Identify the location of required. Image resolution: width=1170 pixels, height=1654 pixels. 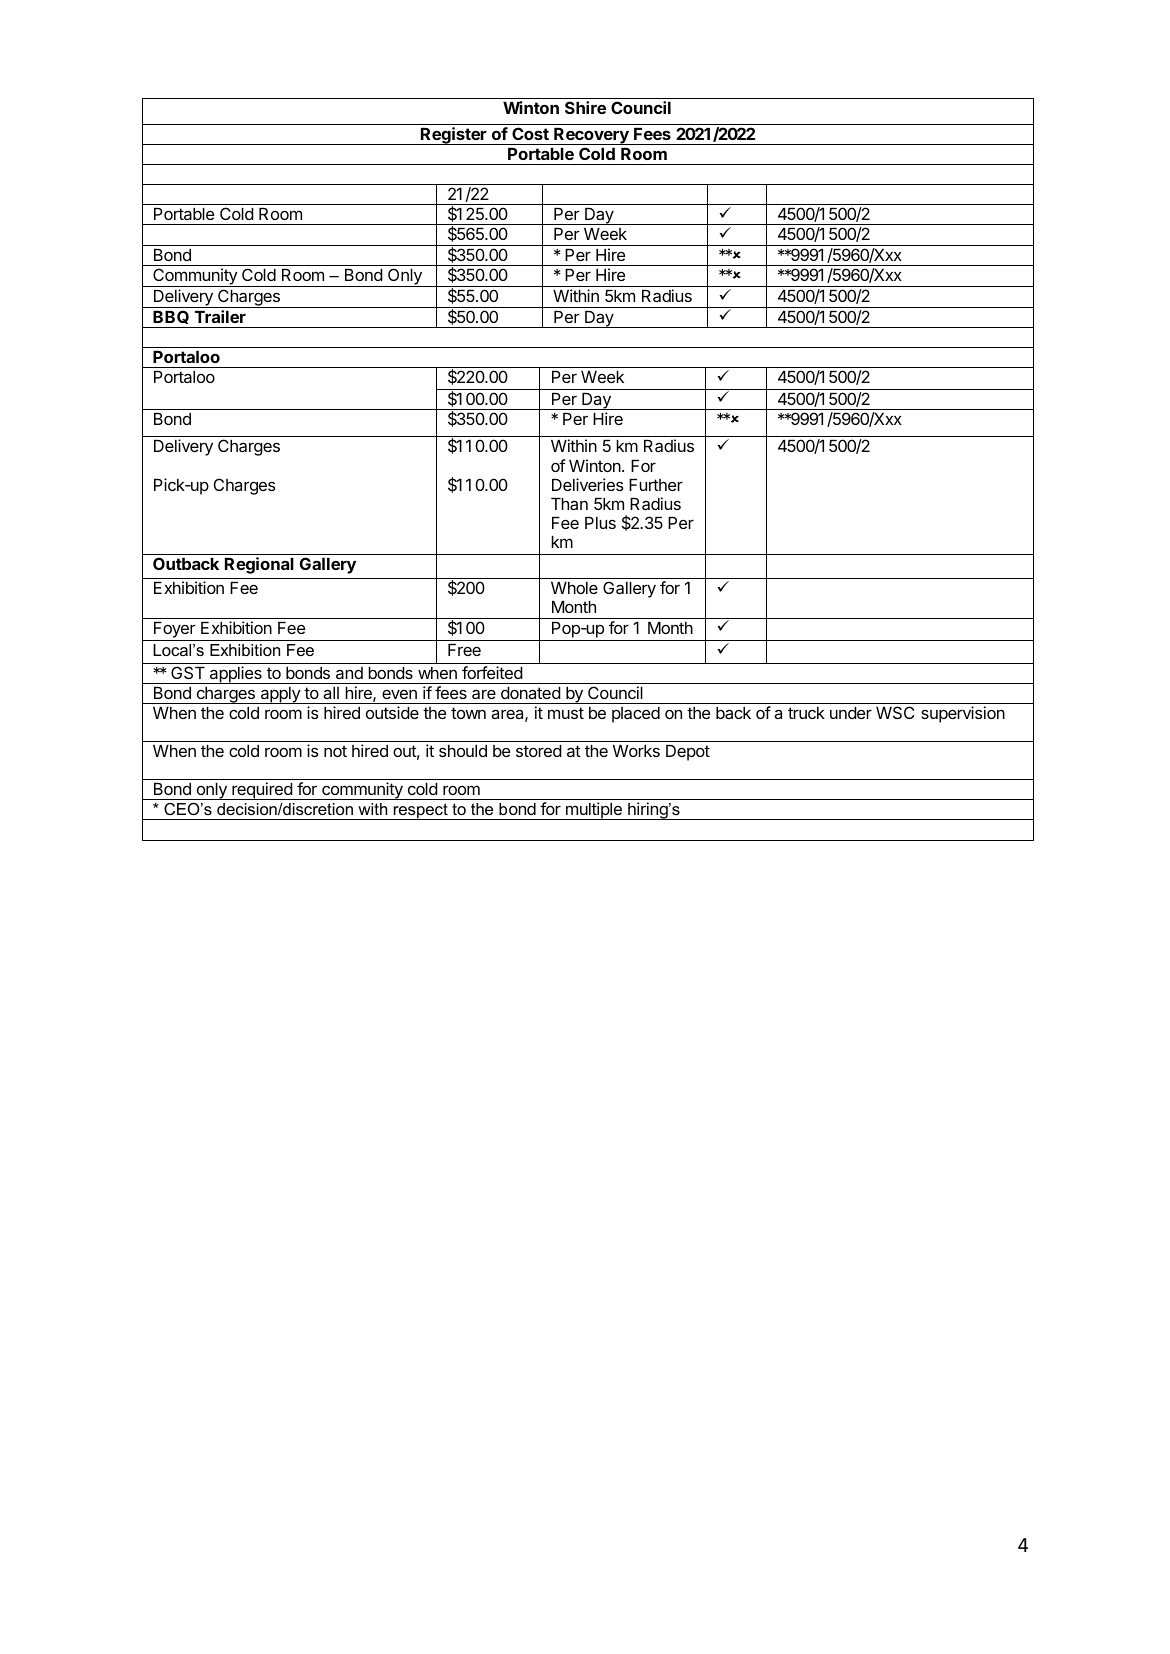
(262, 791).
